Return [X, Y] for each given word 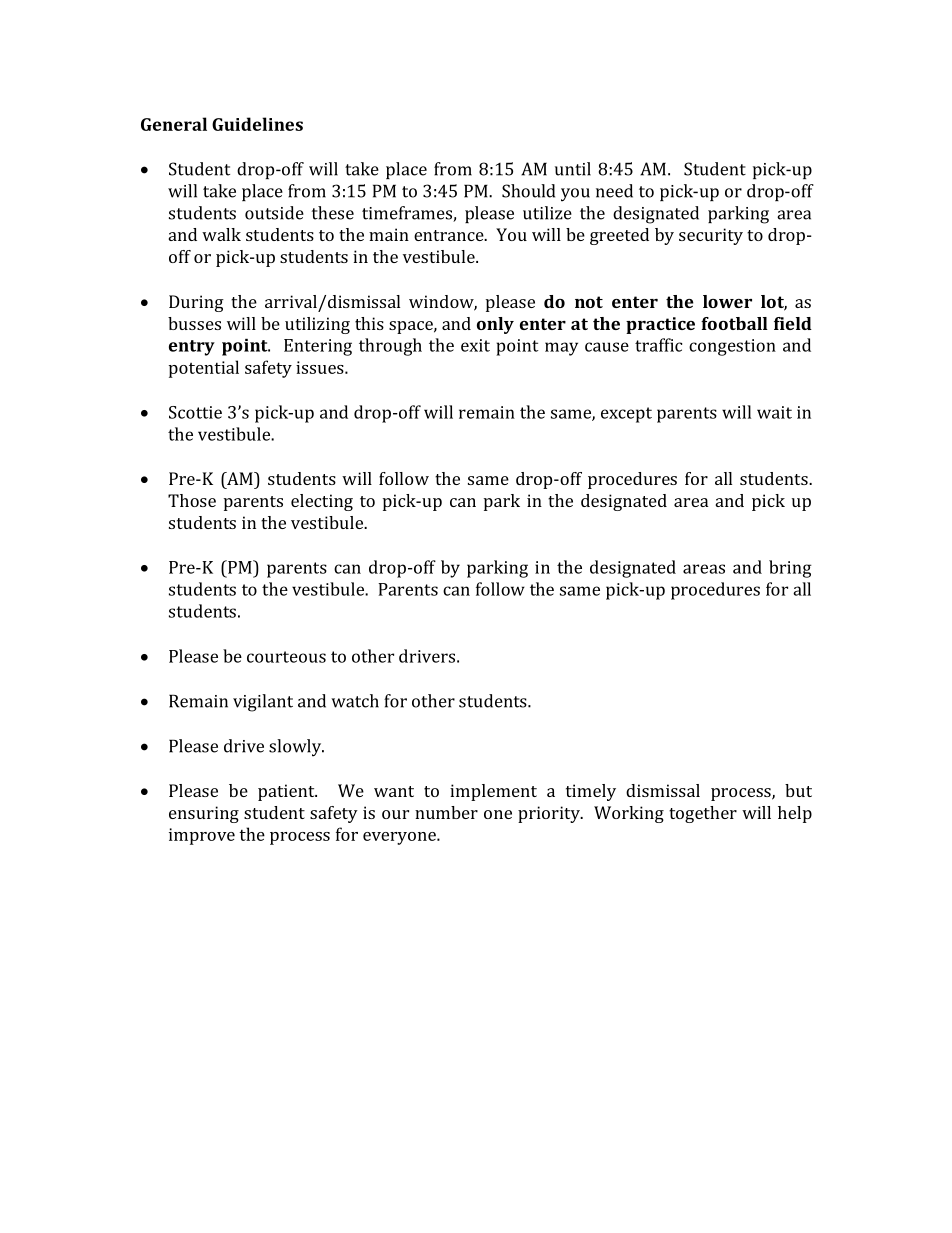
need [614, 191]
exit [475, 345]
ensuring [204, 814]
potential [204, 369]
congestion [732, 347]
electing [322, 502]
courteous [286, 657]
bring [790, 569]
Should [528, 191]
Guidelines [257, 124]
